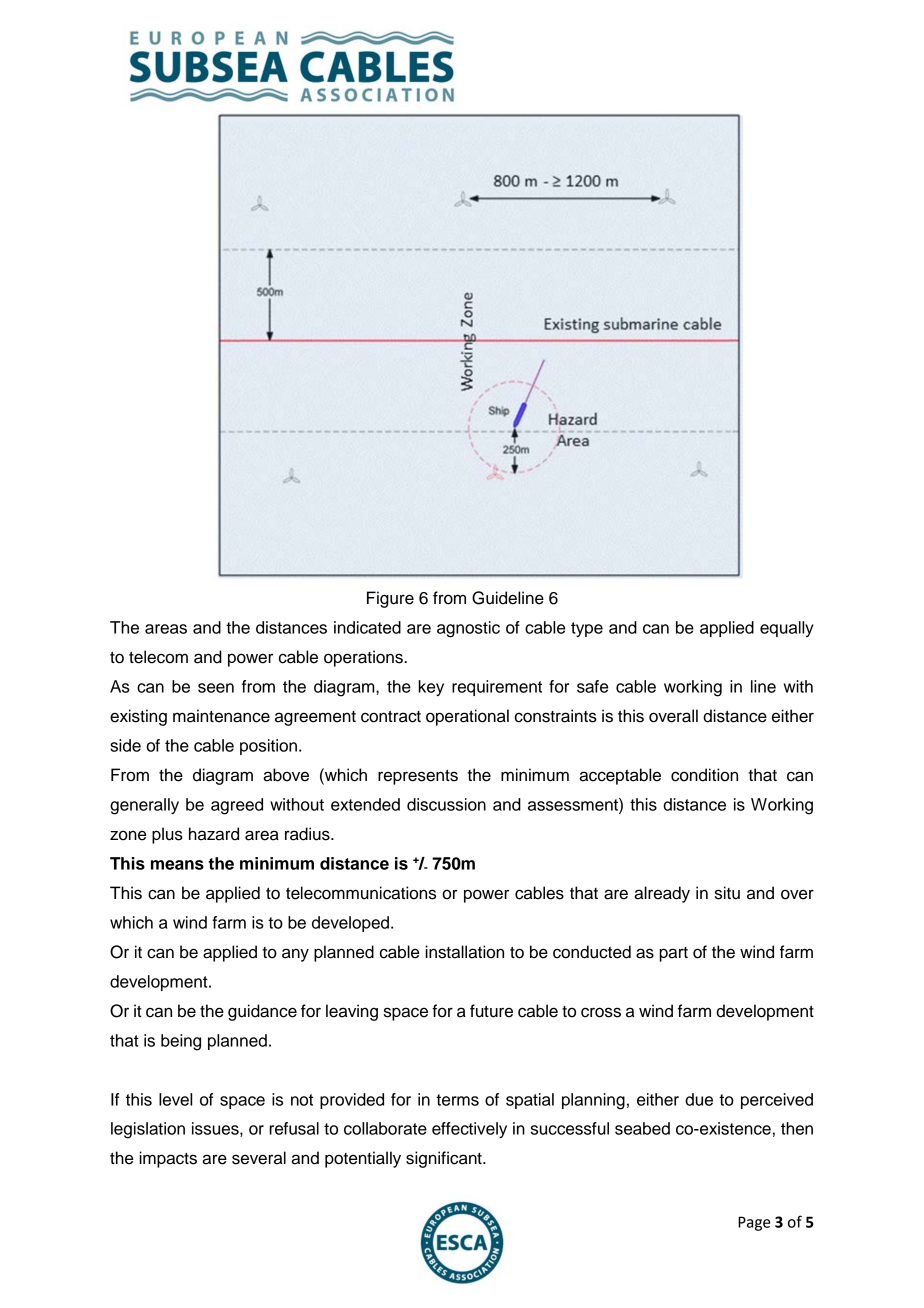 Image resolution: width=924 pixels, height=1308 pixels. What do you see at coordinates (262, 1012) in the document?
I see `guidance` at bounding box center [262, 1012].
